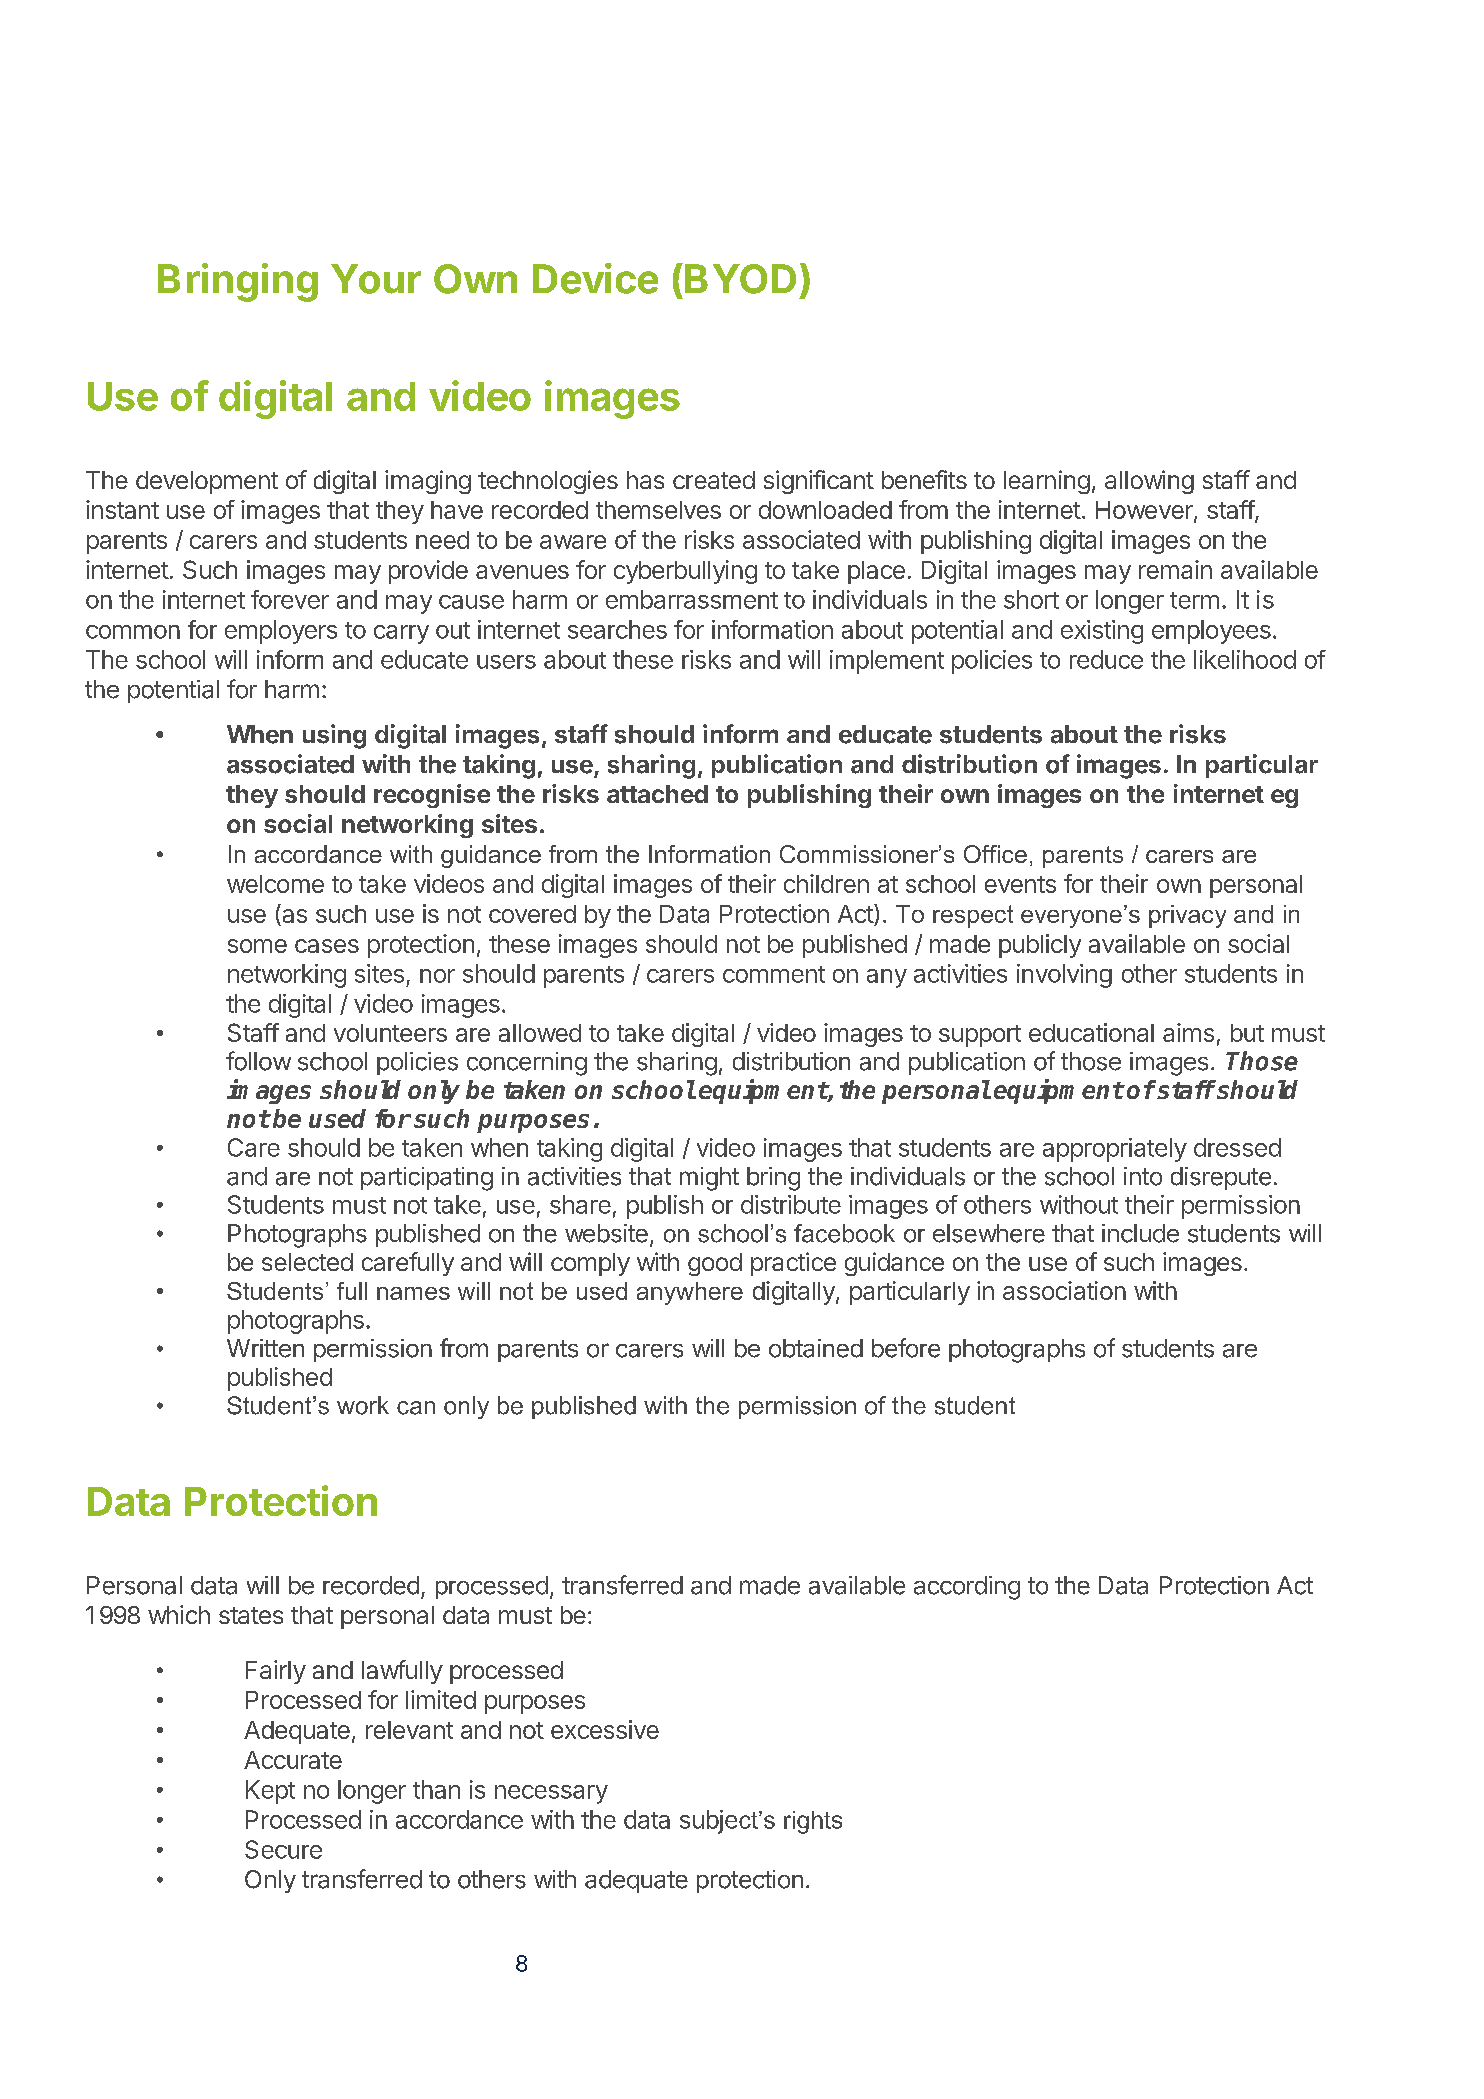  What do you see at coordinates (813, 1822) in the screenshot?
I see `rights` at bounding box center [813, 1822].
